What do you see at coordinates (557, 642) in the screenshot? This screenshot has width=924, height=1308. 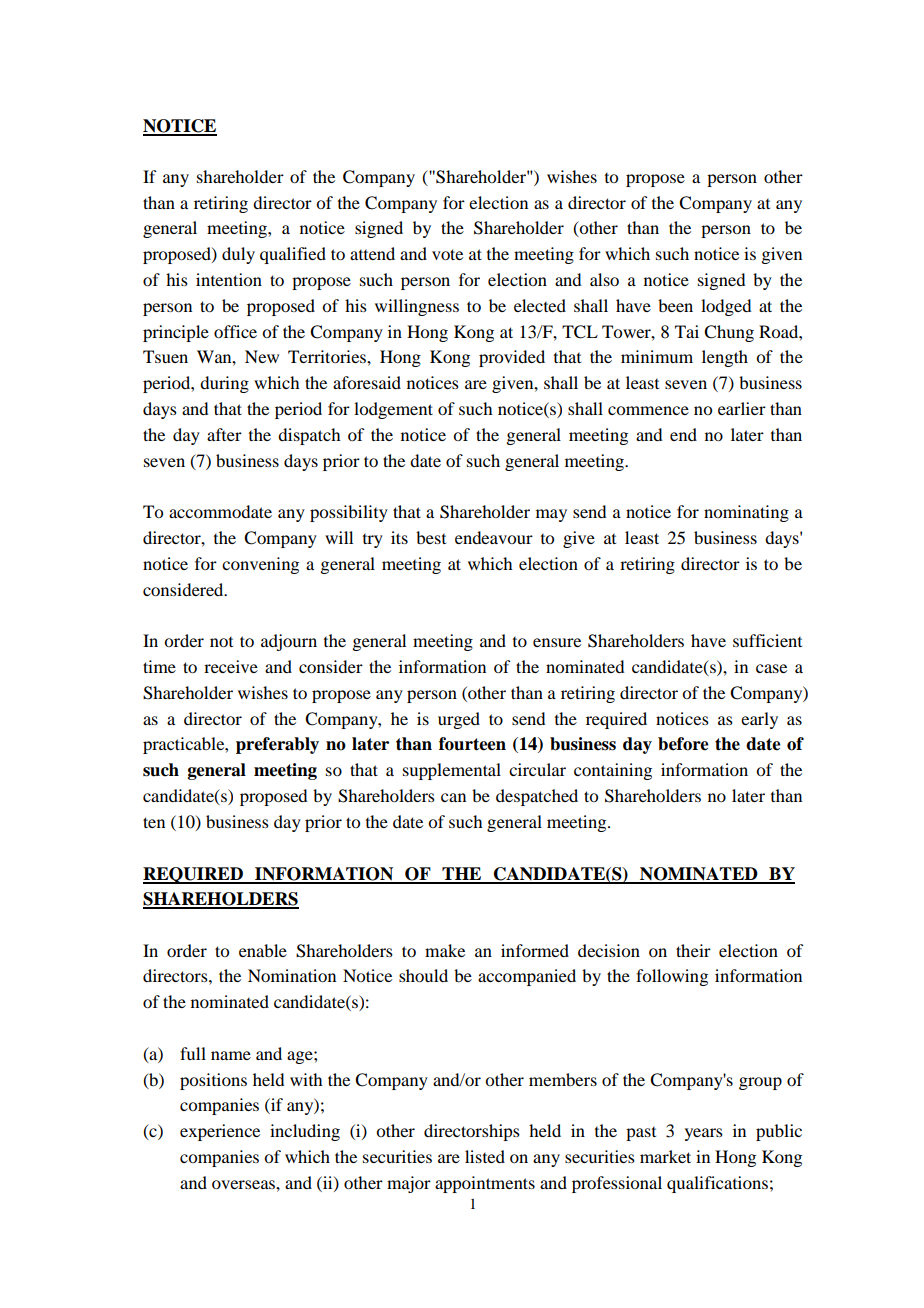 I see `ensure` at bounding box center [557, 642].
